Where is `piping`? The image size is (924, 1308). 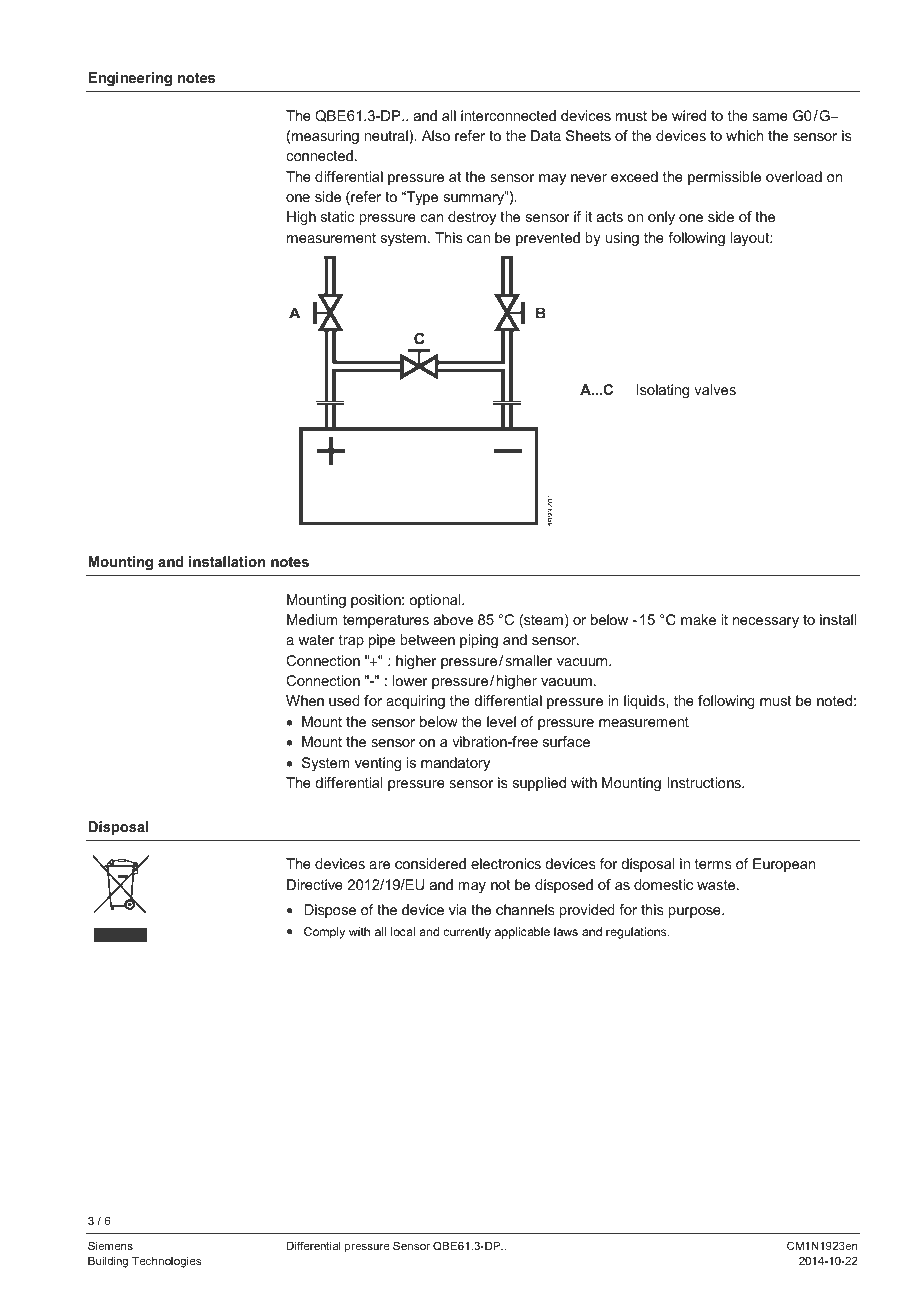
piping is located at coordinates (479, 641).
